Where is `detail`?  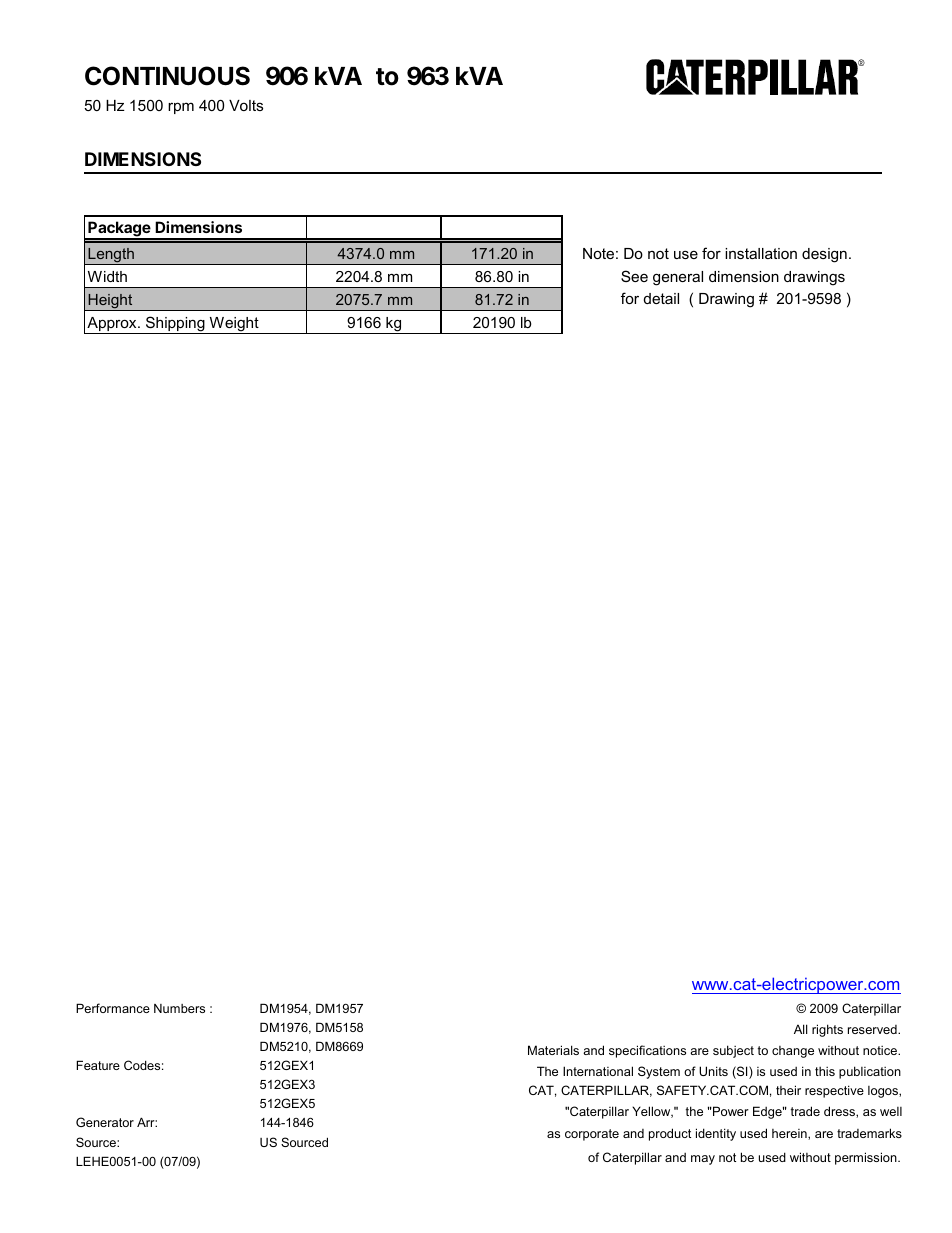 detail is located at coordinates (661, 298).
